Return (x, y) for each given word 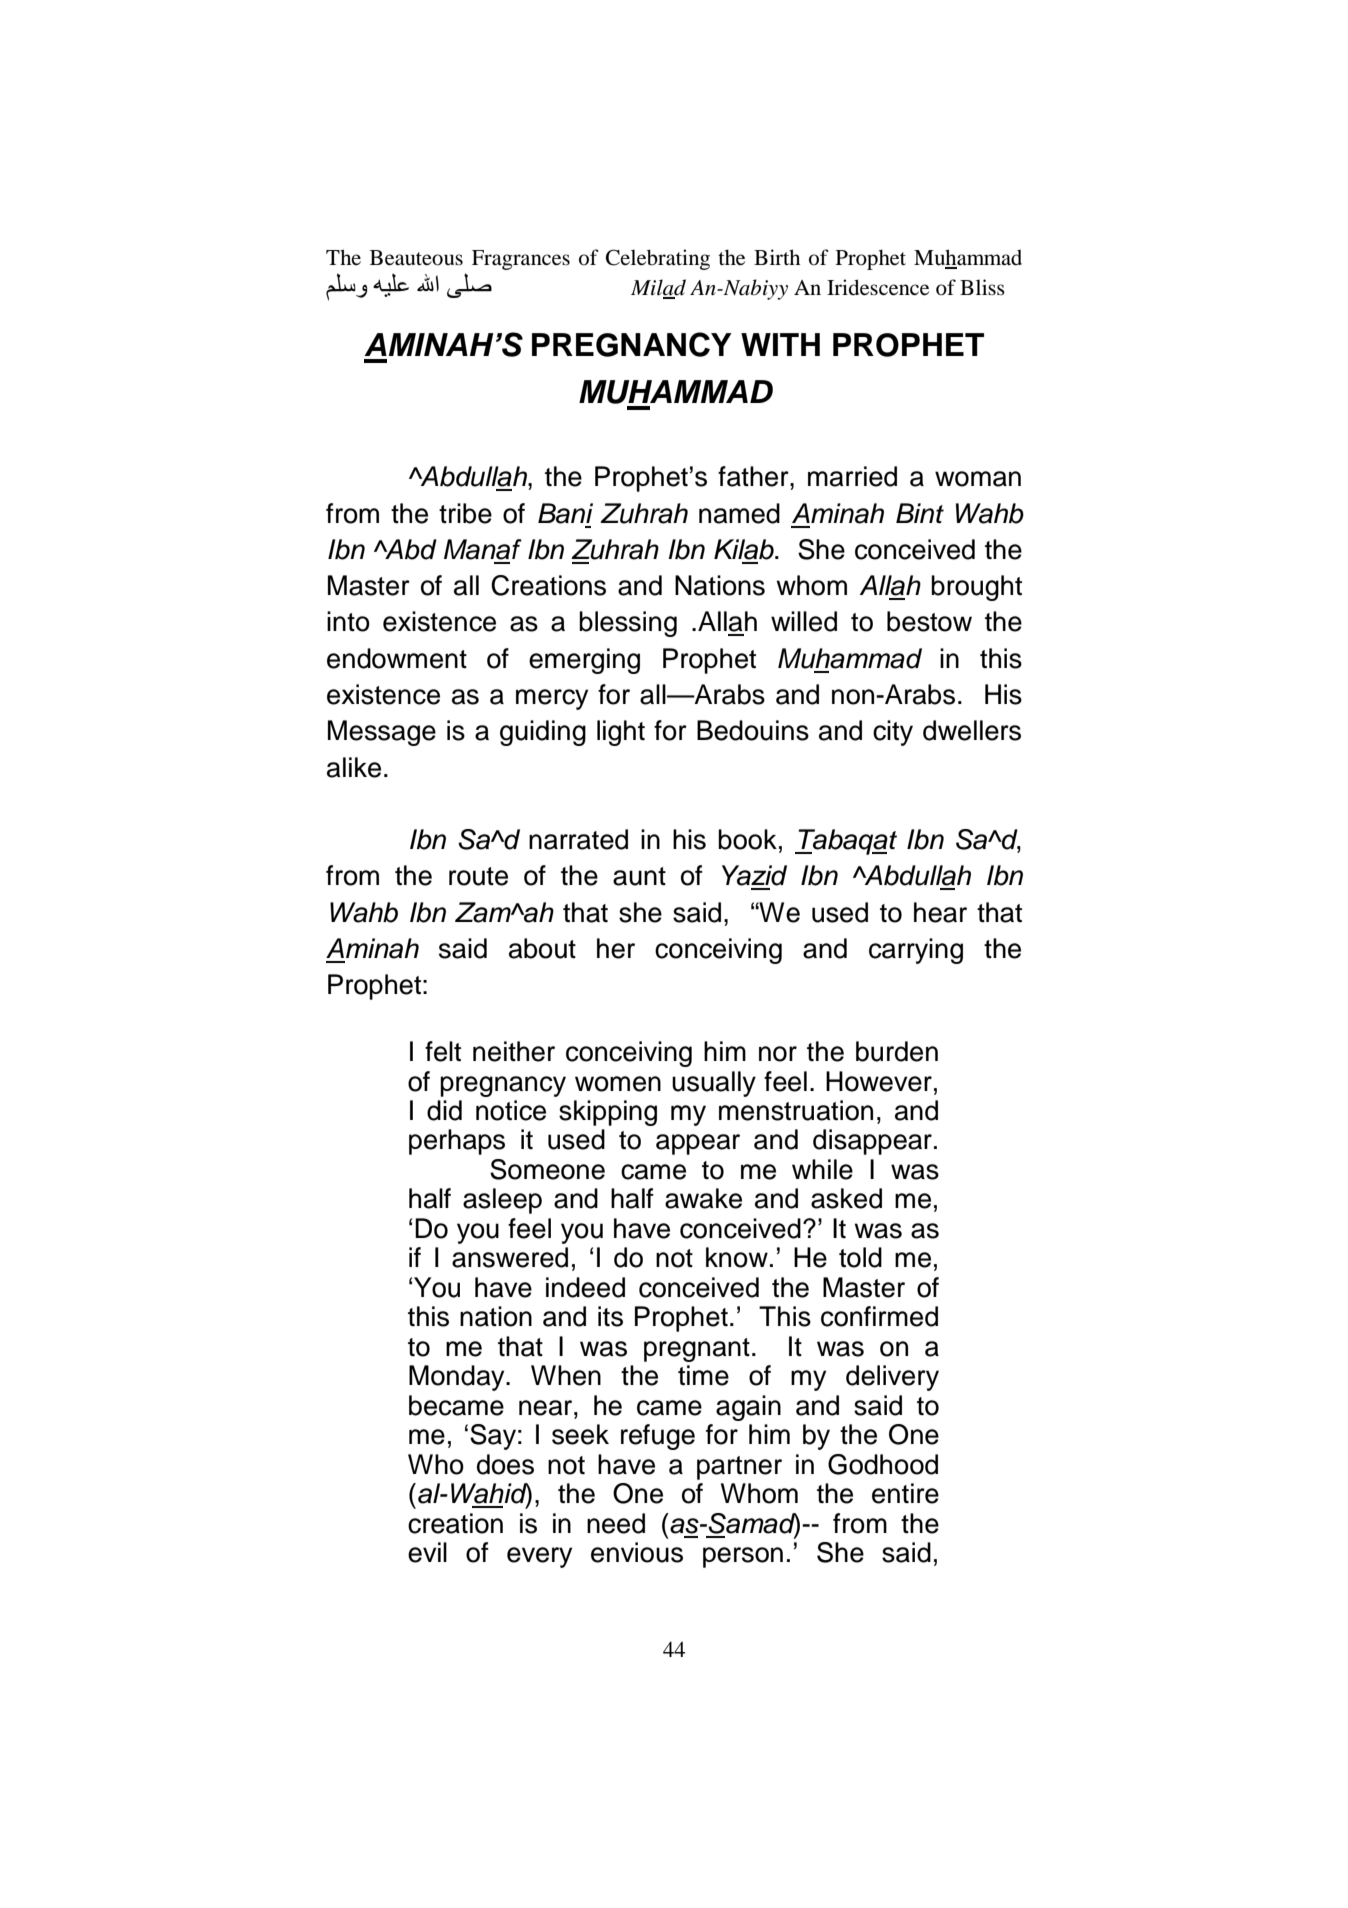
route (478, 876)
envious (637, 1552)
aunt (639, 876)
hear (940, 912)
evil (427, 1552)
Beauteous (416, 258)
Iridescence (878, 287)
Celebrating (658, 259)
